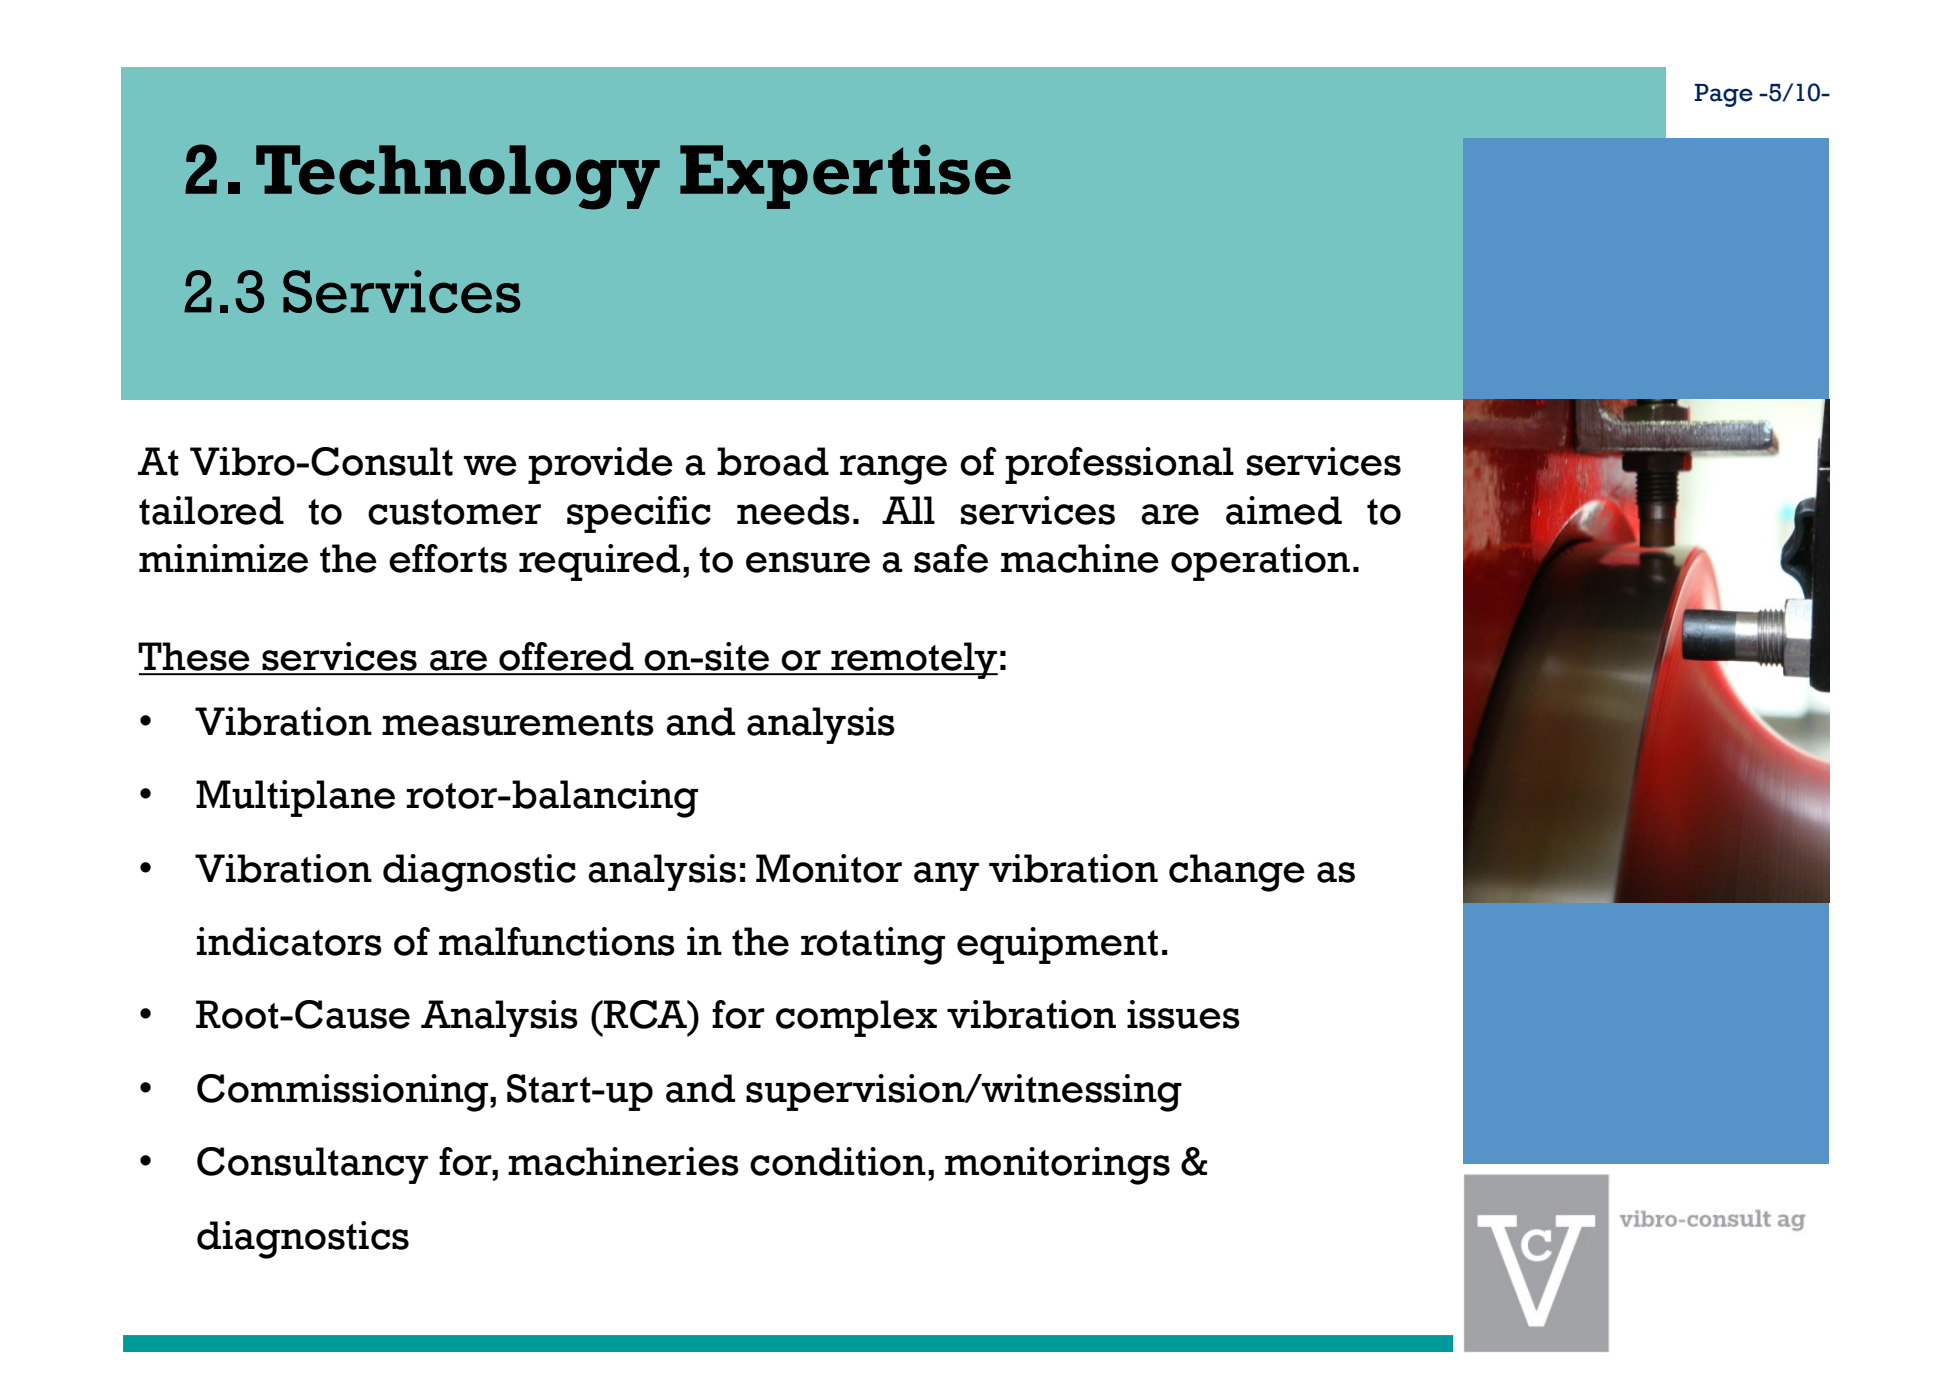 The height and width of the screenshot is (1375, 1945). I want to click on change, so click(1237, 873).
